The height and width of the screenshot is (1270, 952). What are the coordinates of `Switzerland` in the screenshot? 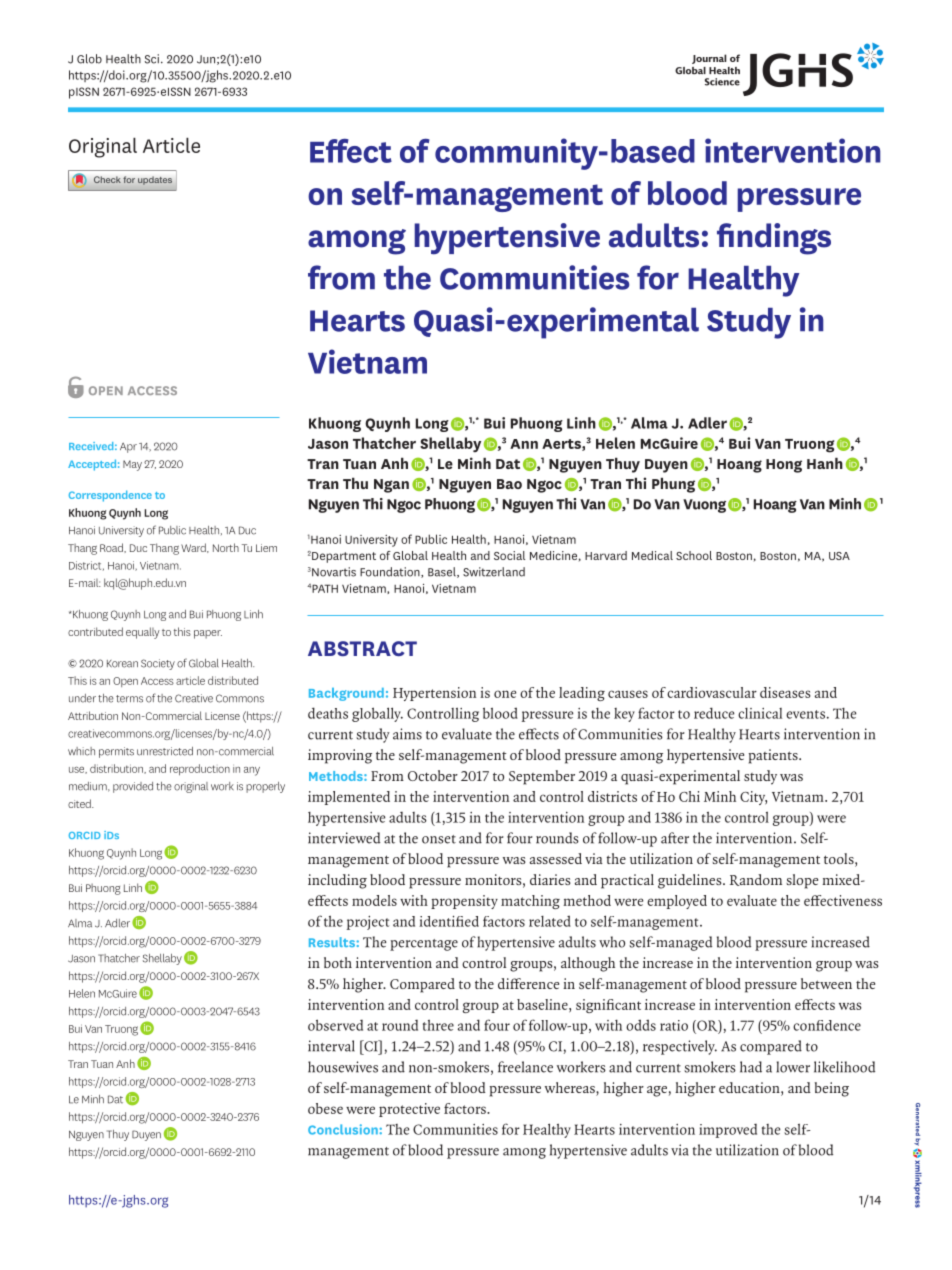 It's located at (494, 572).
